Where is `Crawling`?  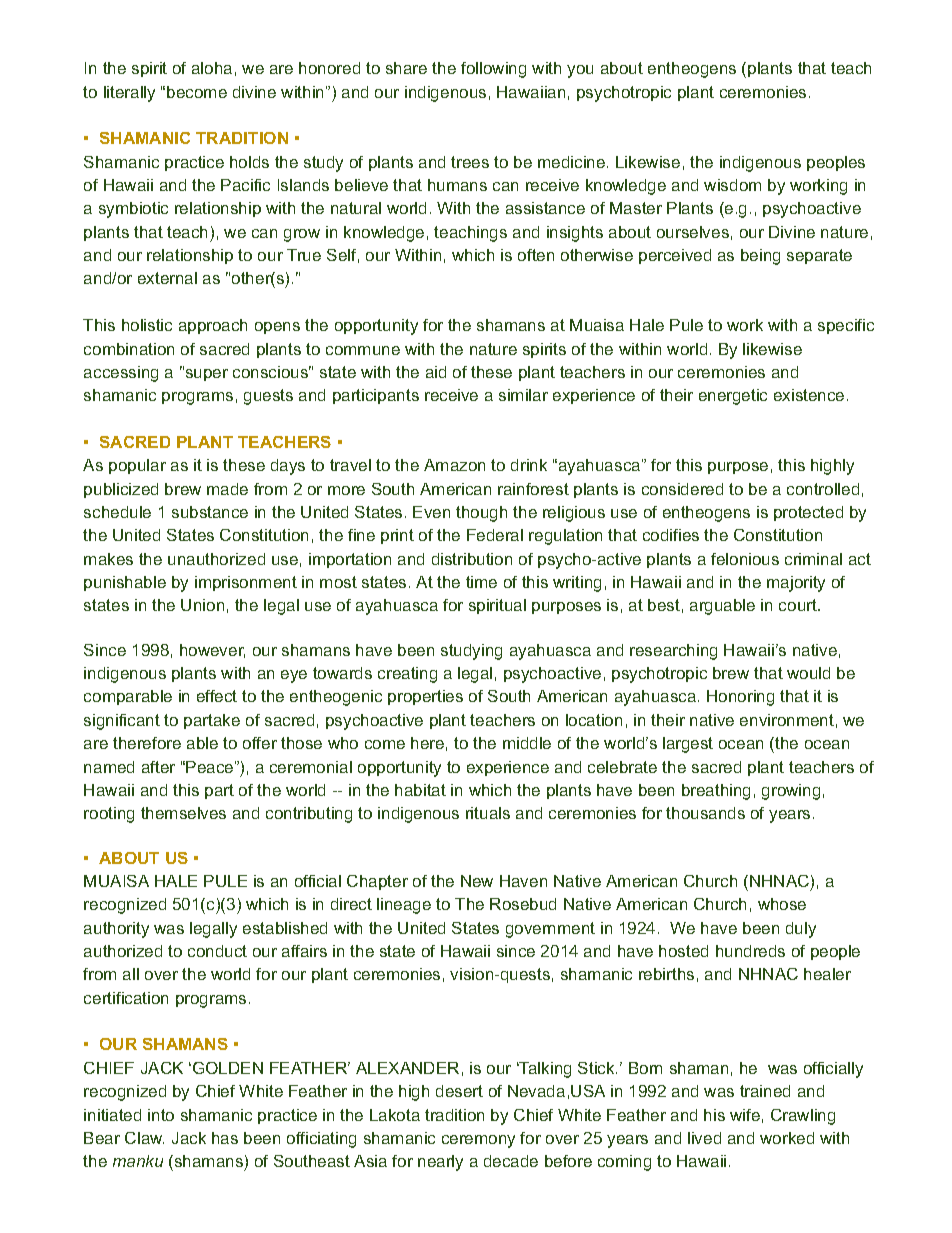
Crawling is located at coordinates (803, 1117).
